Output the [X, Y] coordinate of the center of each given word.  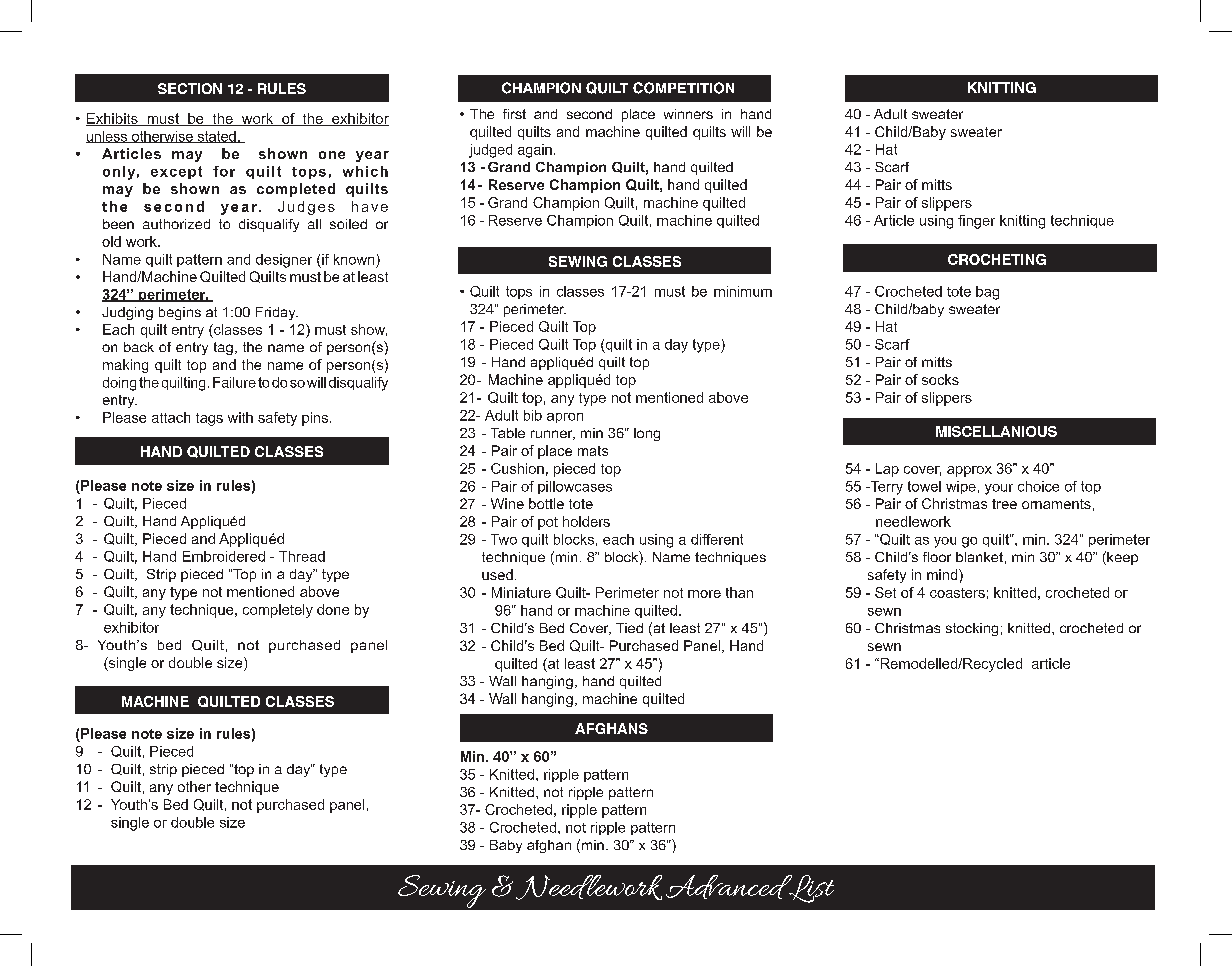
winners [688, 114]
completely [278, 611]
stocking [972, 629]
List [810, 889]
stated [216, 137]
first [514, 114]
